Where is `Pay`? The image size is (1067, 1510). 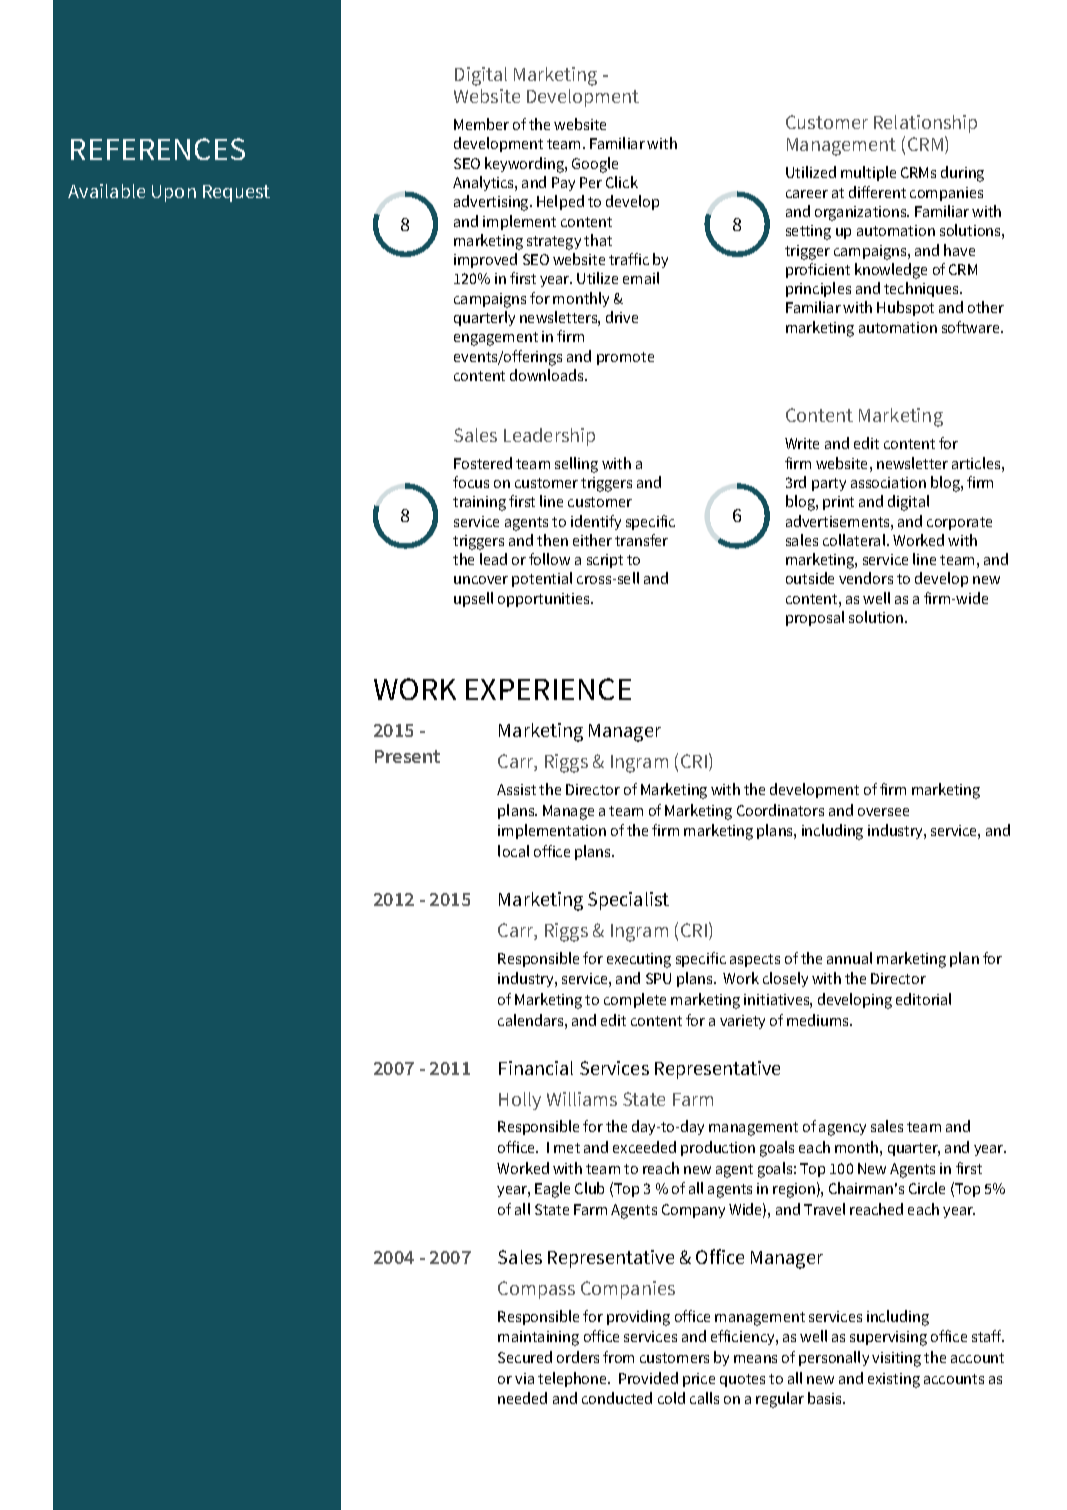 Pay is located at coordinates (563, 184).
